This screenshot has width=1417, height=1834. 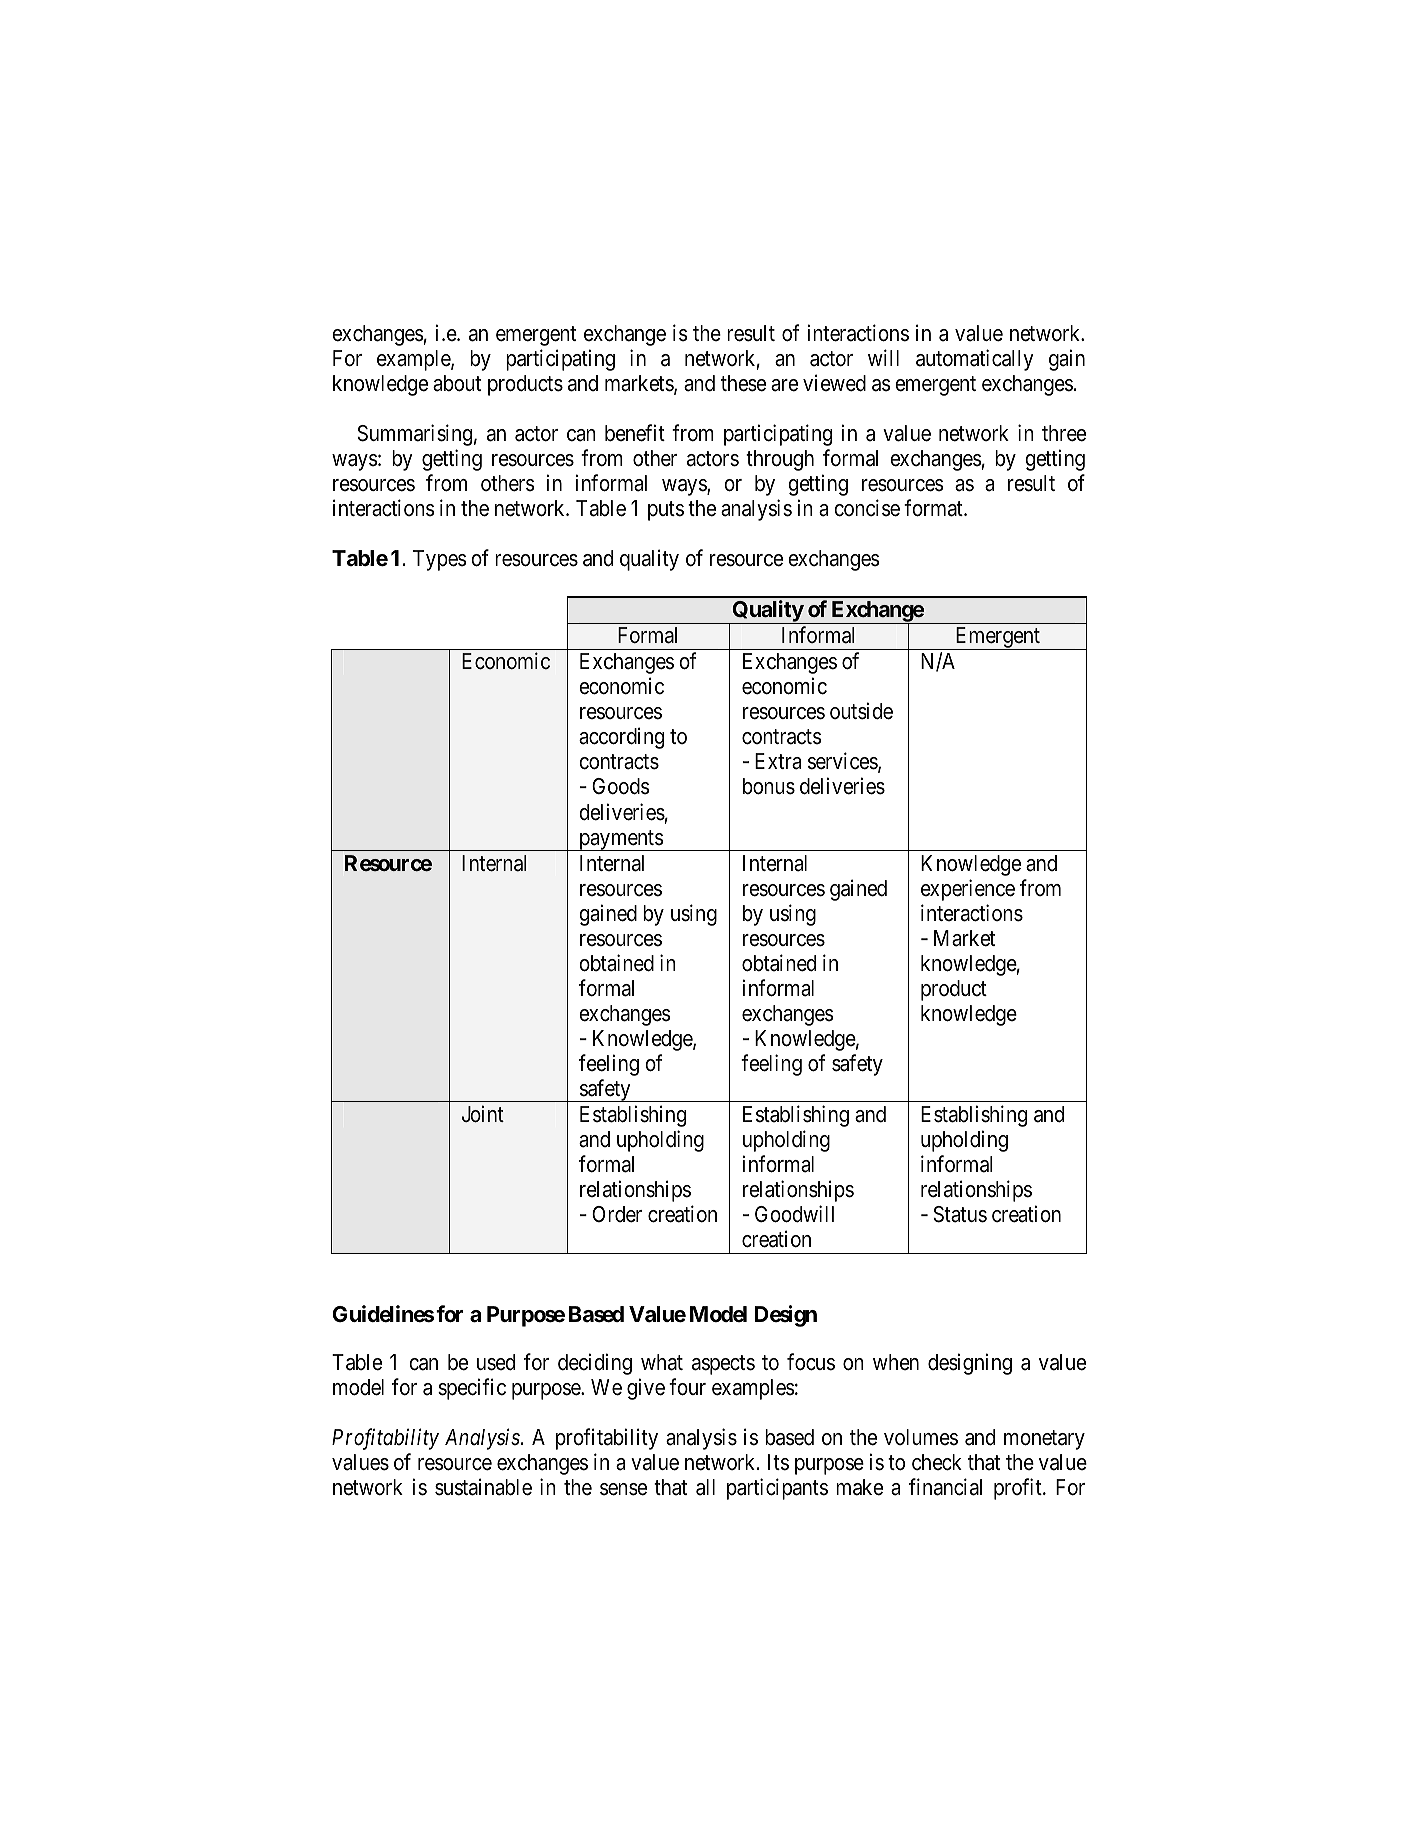 I want to click on automatically, so click(x=975, y=360).
